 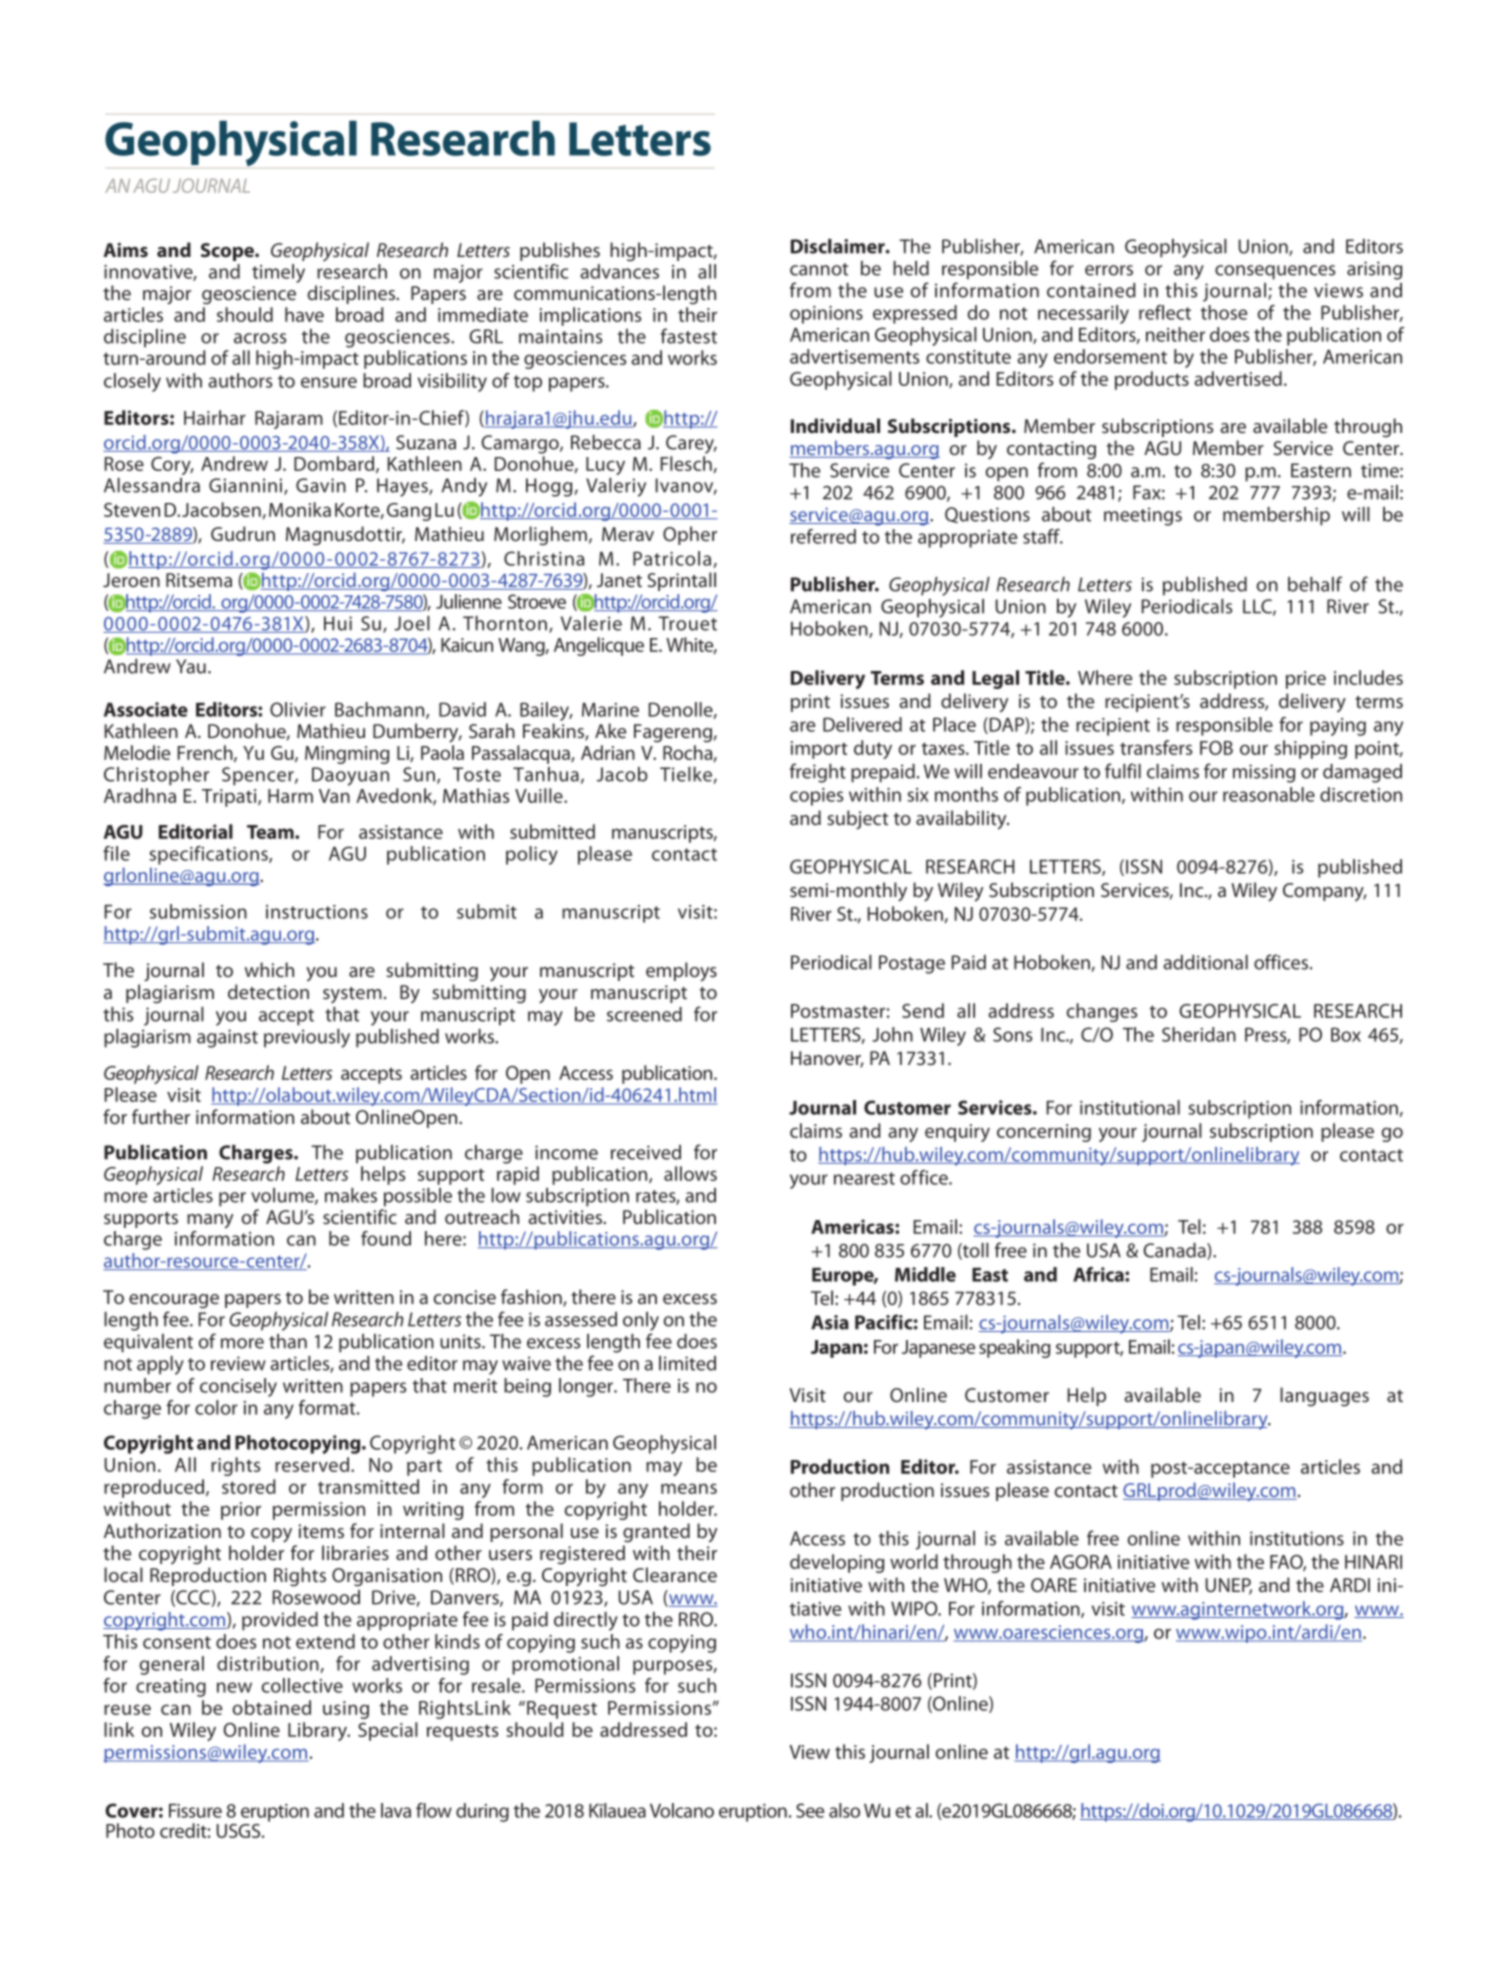 I want to click on obtained, so click(x=272, y=1707).
